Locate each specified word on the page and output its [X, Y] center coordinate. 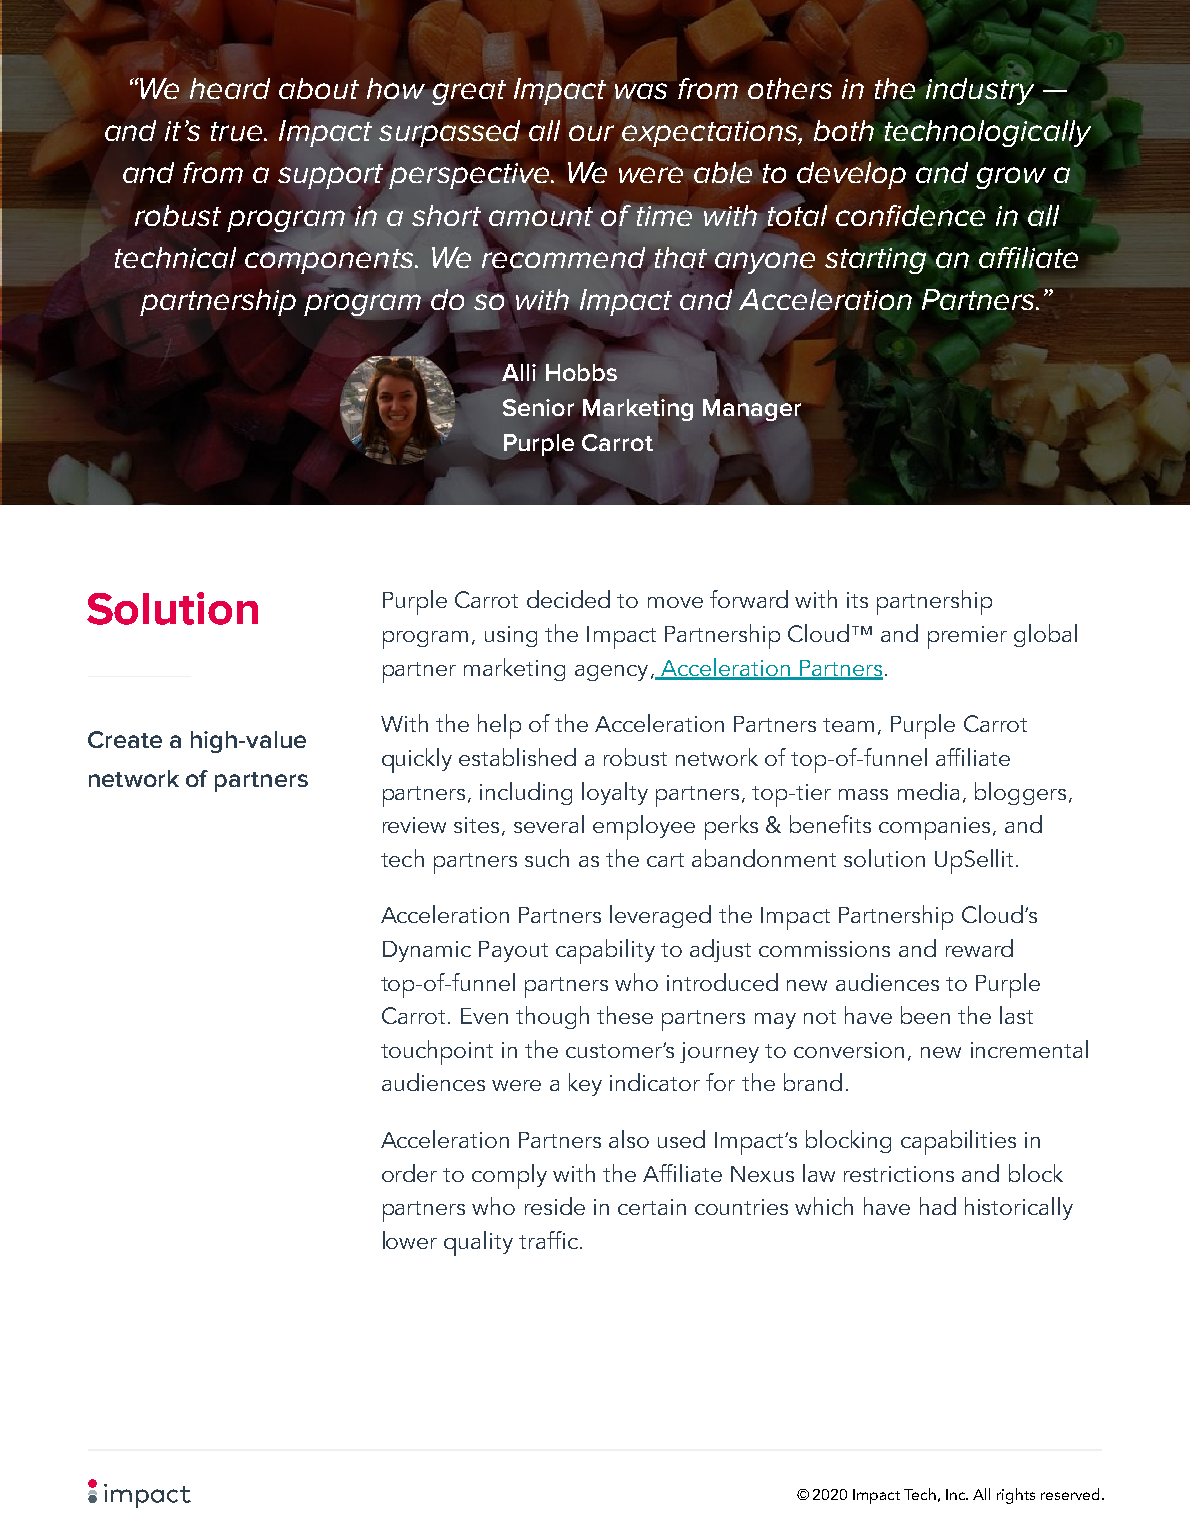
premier [967, 637]
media [928, 791]
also [629, 1139]
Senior [538, 407]
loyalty [615, 793]
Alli [519, 372]
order [409, 1173]
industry [980, 91]
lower [410, 1240]
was [641, 91]
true [238, 131]
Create [125, 739]
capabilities [958, 1142]
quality [478, 1243]
